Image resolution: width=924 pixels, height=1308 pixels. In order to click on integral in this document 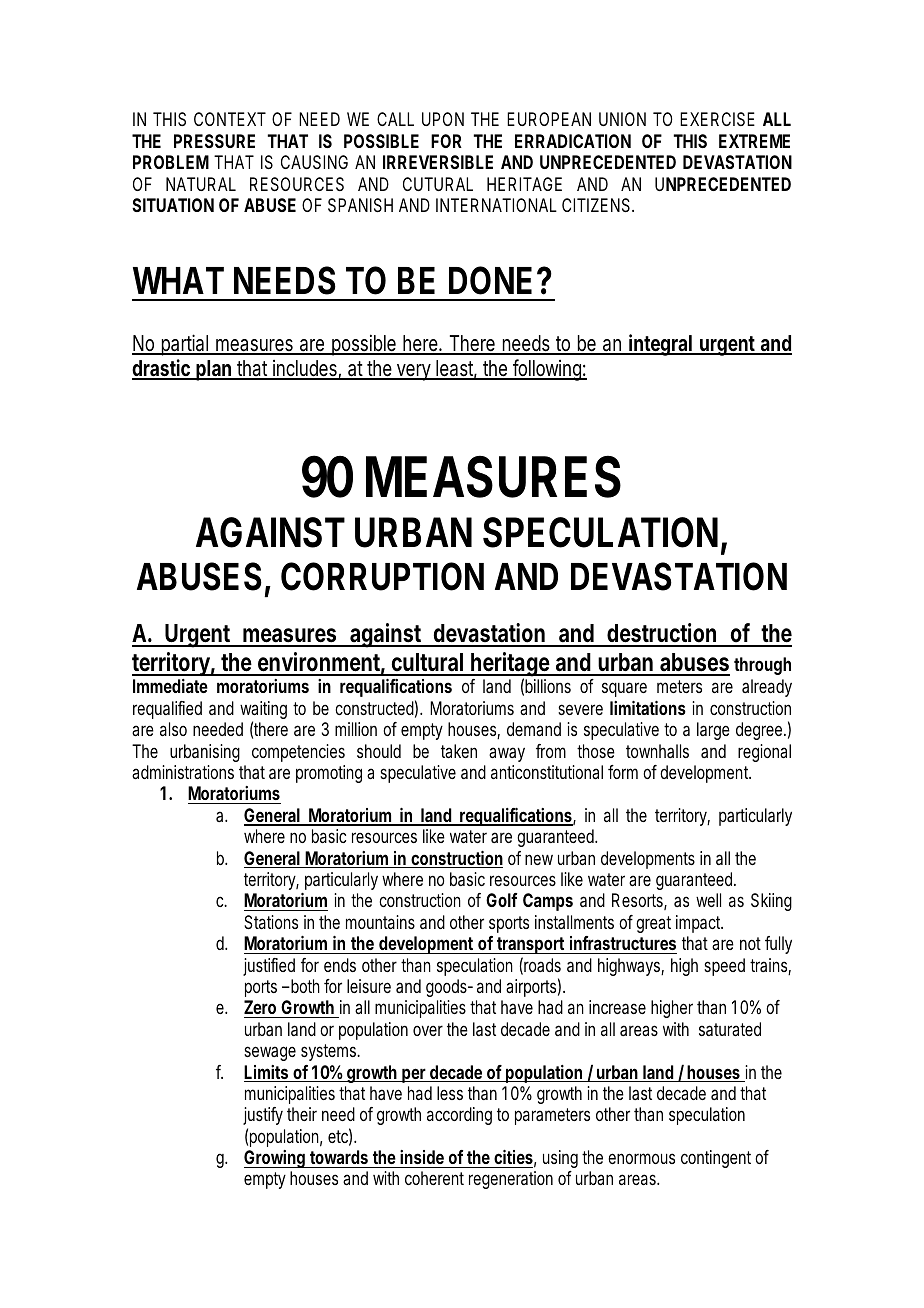, I will do `click(661, 345)`.
